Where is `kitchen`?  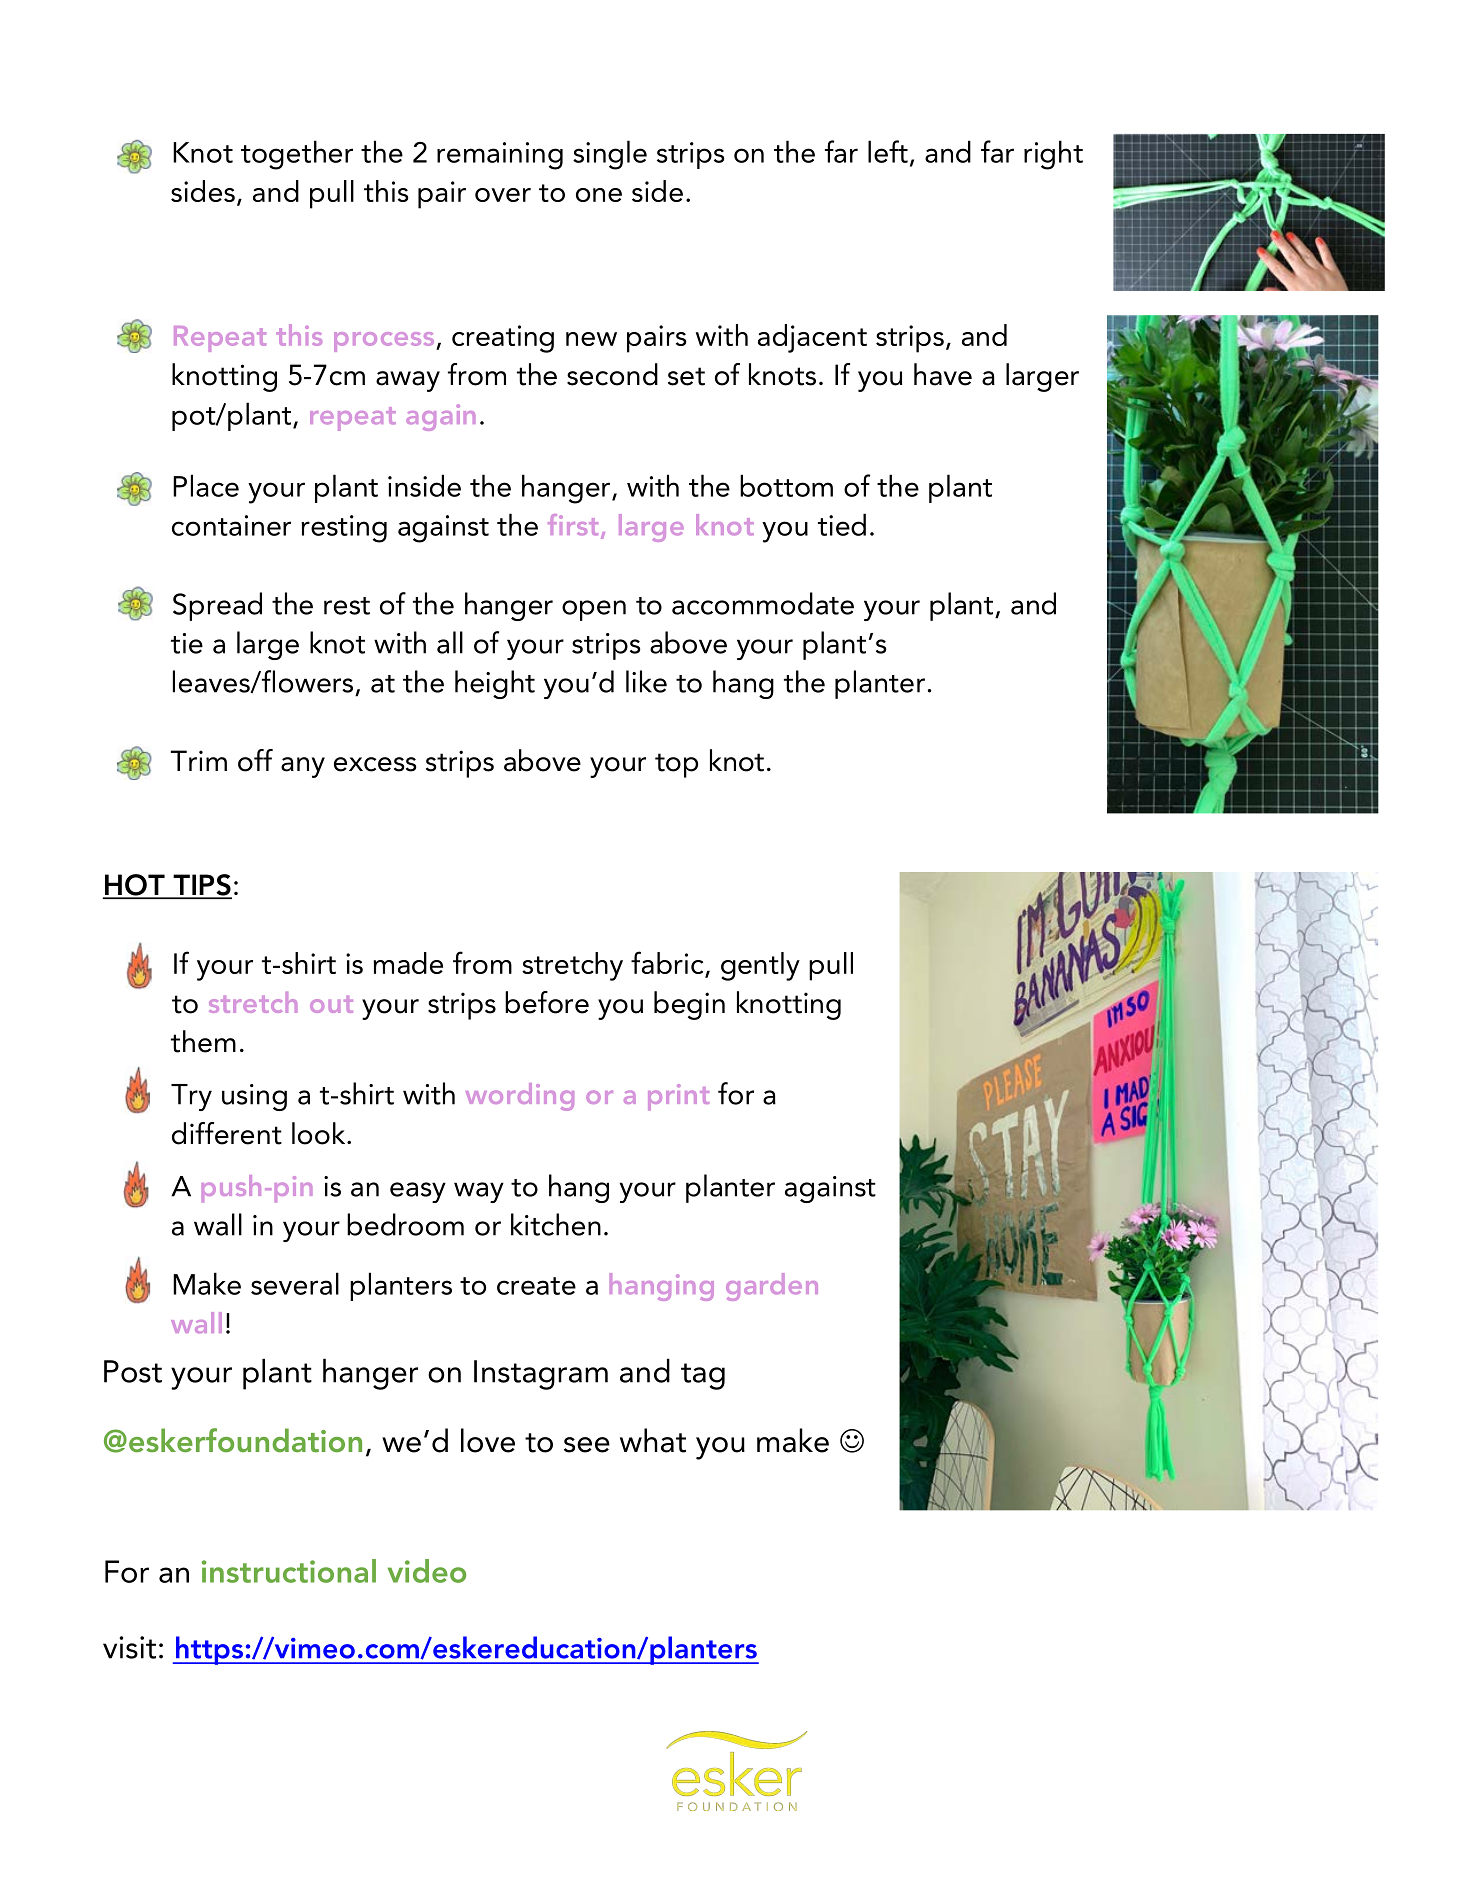
kitchen is located at coordinates (556, 1224).
